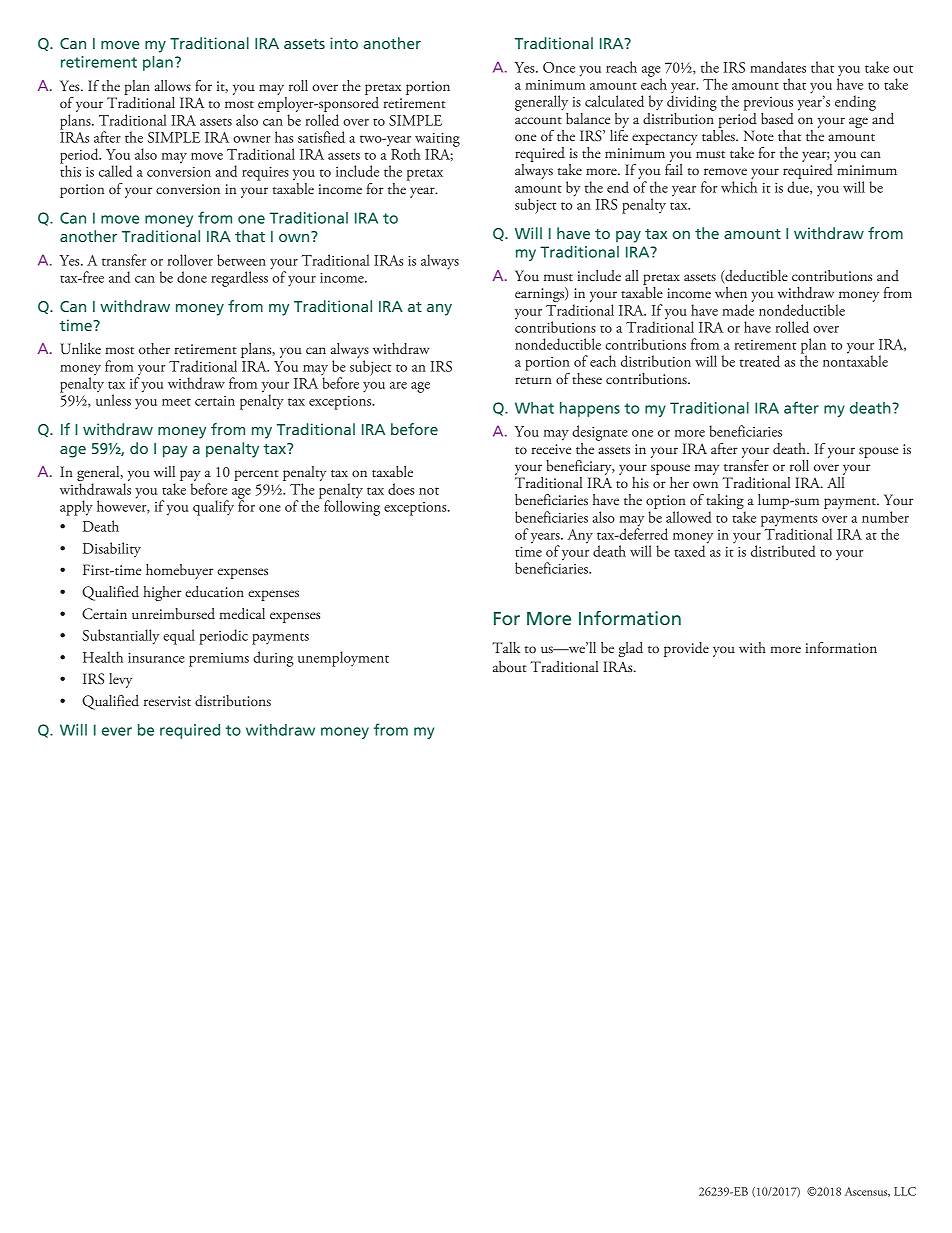  Describe the element at coordinates (686, 649) in the image. I see `provide` at that location.
